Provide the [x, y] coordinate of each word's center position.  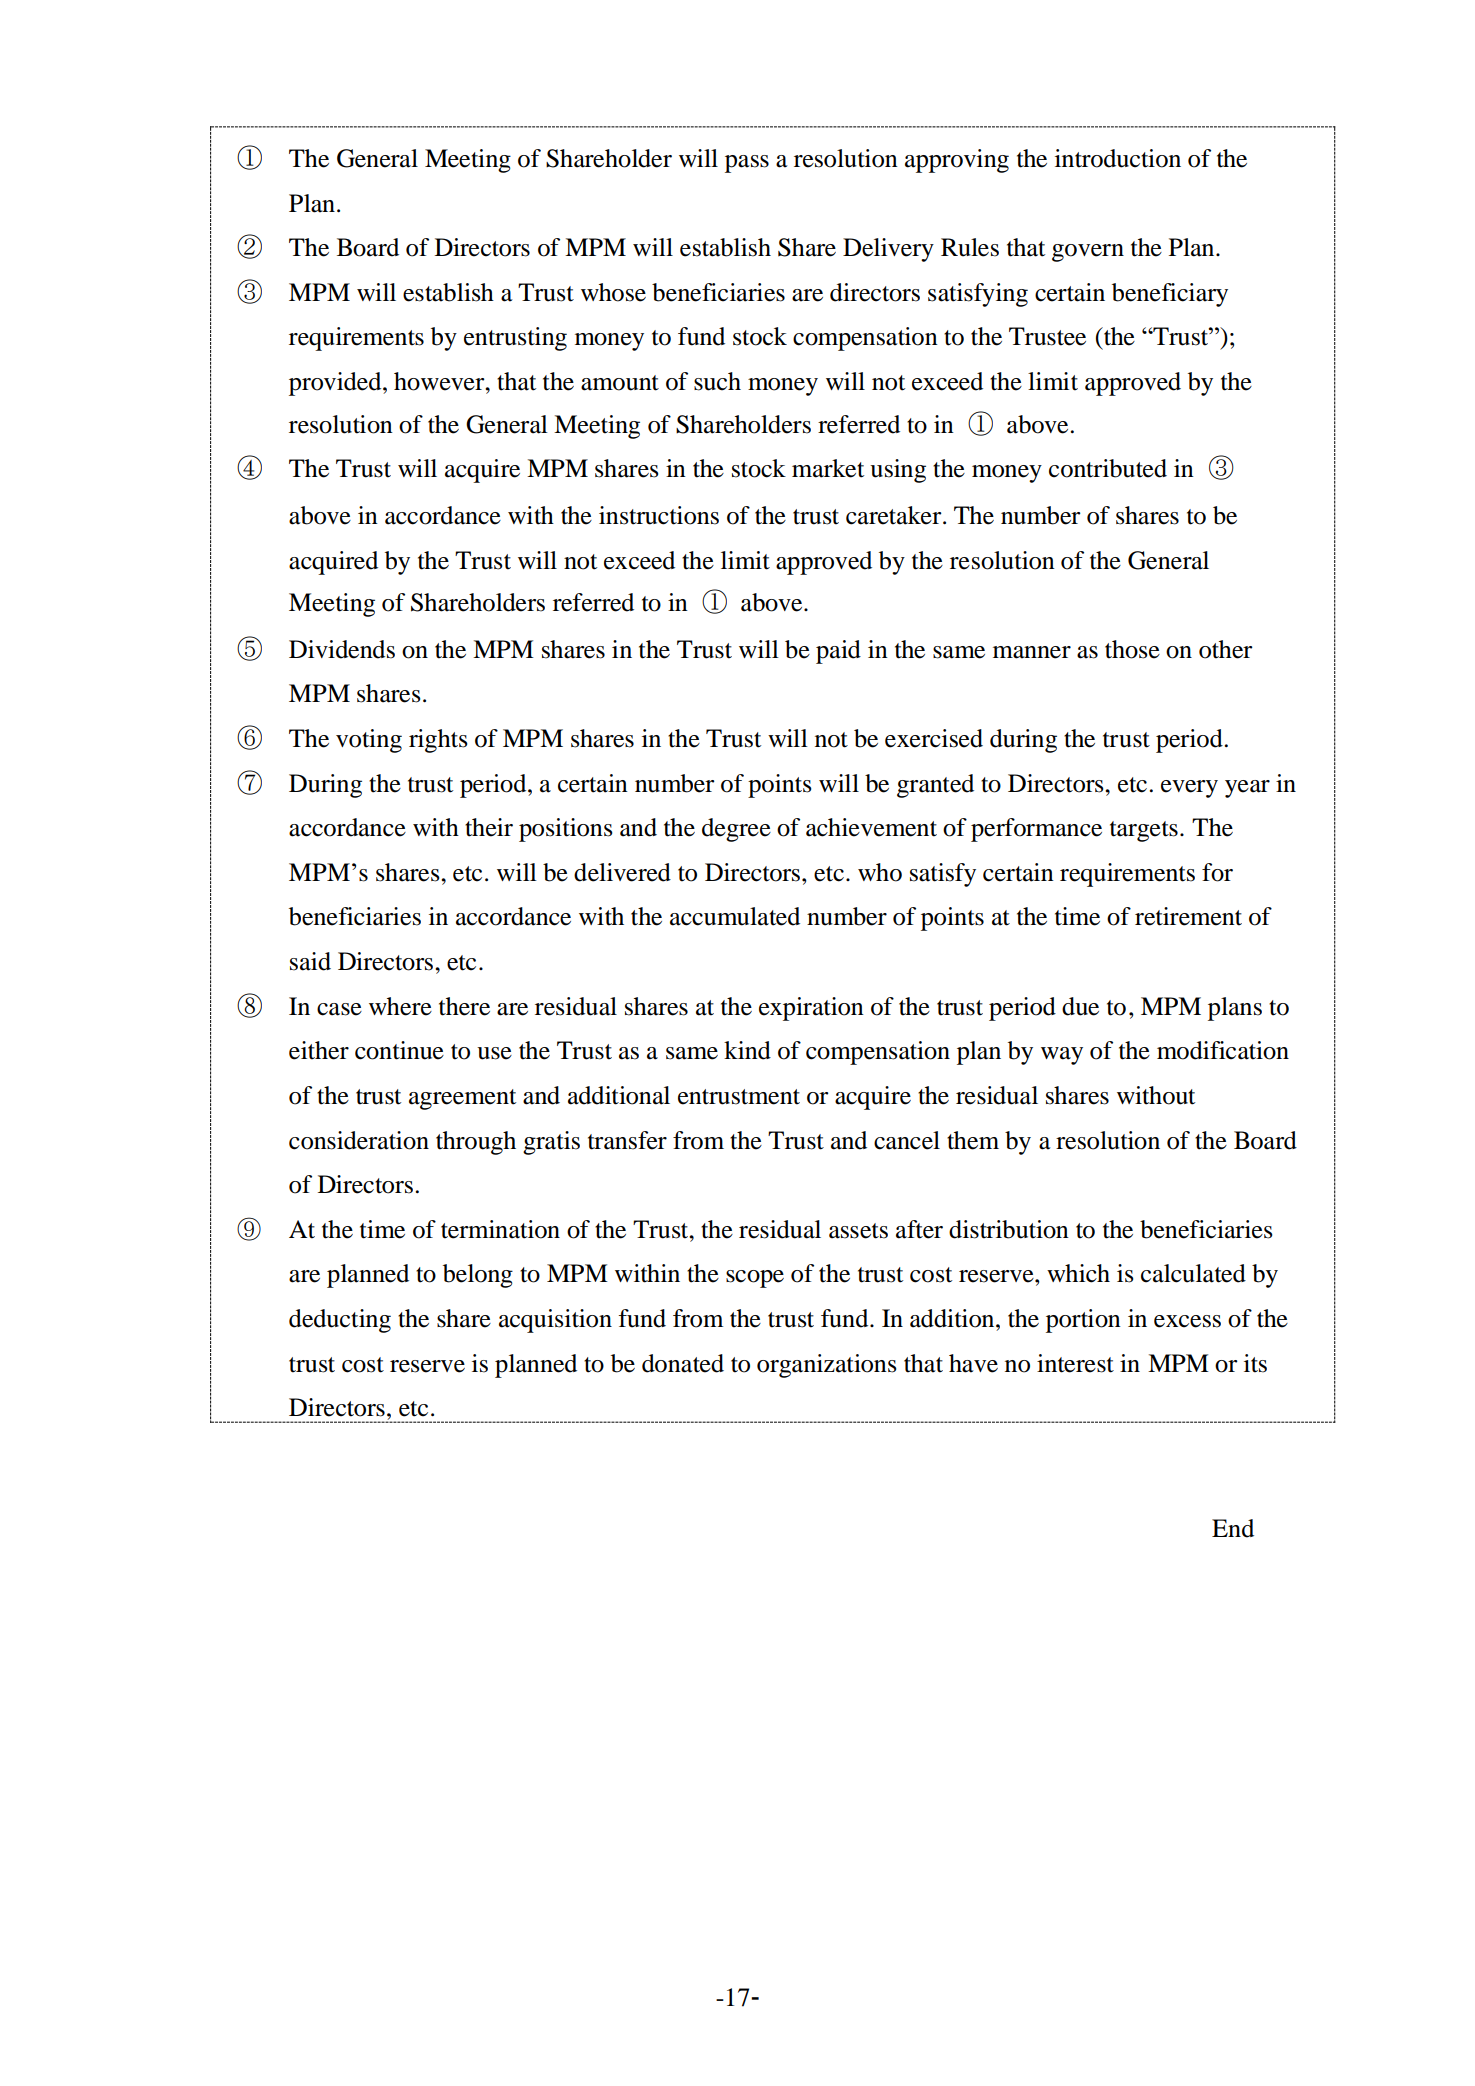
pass [747, 164]
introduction [1118, 158]
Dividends [342, 649]
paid [838, 652]
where [400, 1006]
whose [613, 292]
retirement [1188, 916]
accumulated [735, 916]
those [1132, 649]
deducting [340, 1321]
